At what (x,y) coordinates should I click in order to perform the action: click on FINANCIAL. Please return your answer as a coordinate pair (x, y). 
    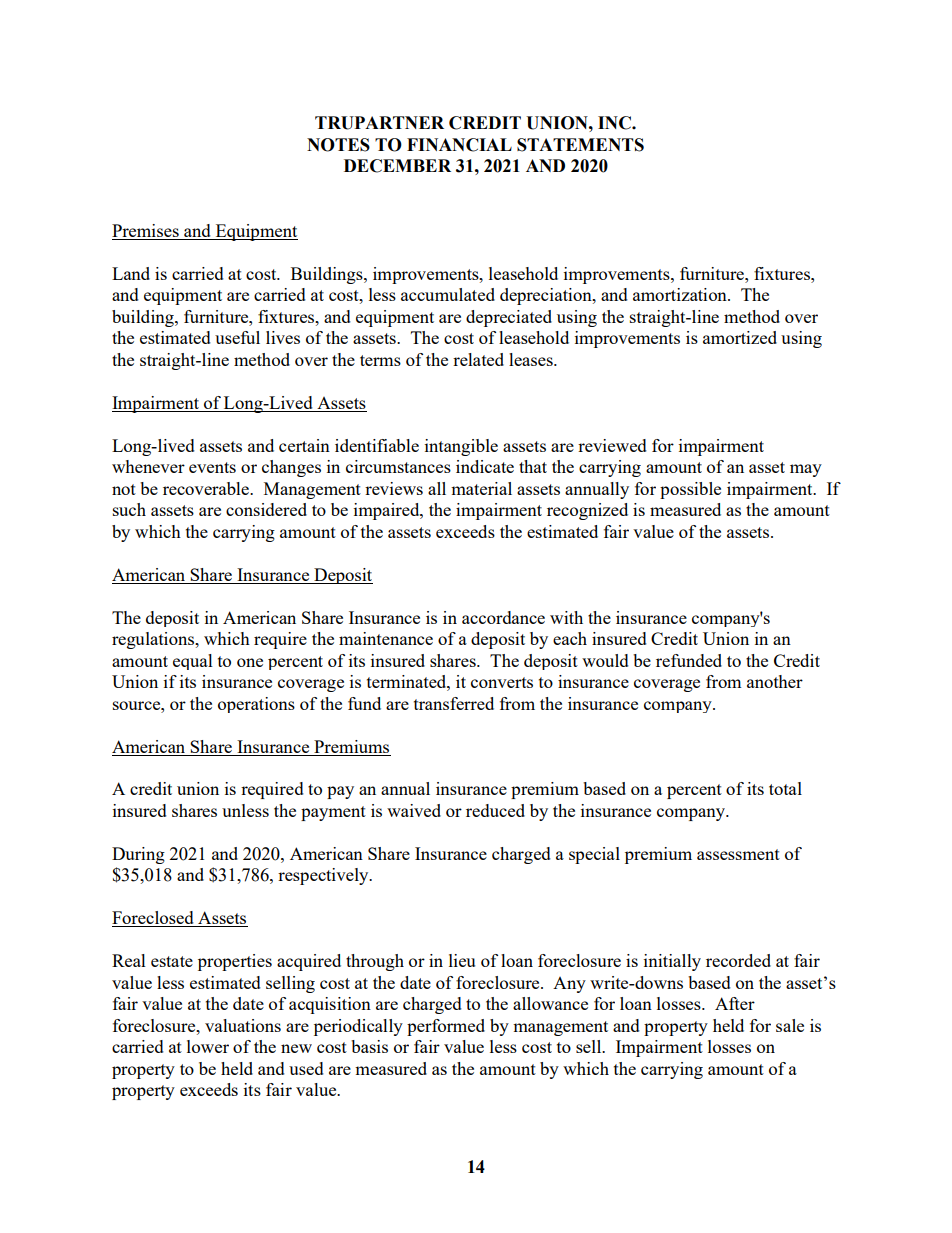
    Looking at the image, I should click on (459, 145).
